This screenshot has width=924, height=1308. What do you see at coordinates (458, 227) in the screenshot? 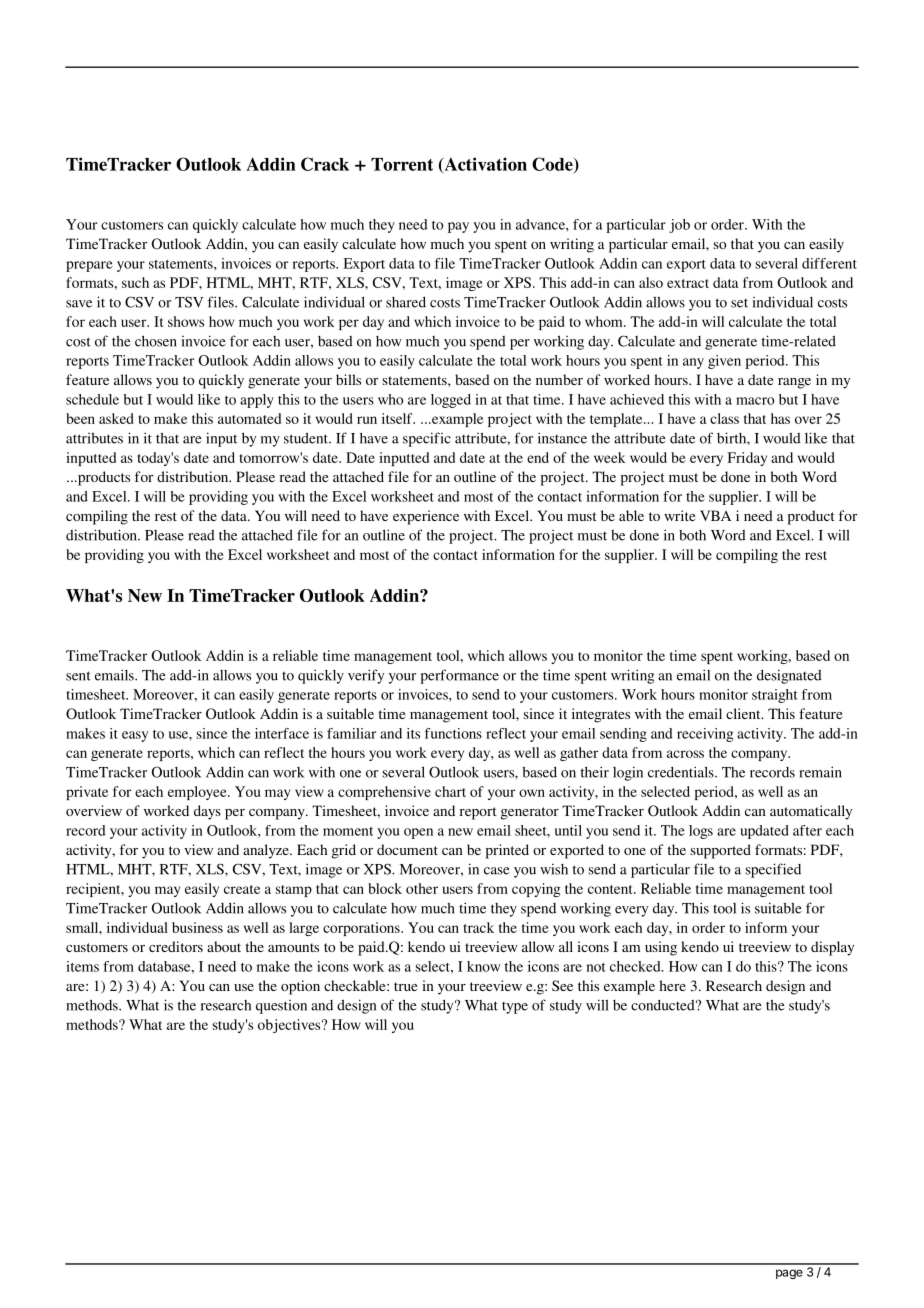
I see `pay` at bounding box center [458, 227].
